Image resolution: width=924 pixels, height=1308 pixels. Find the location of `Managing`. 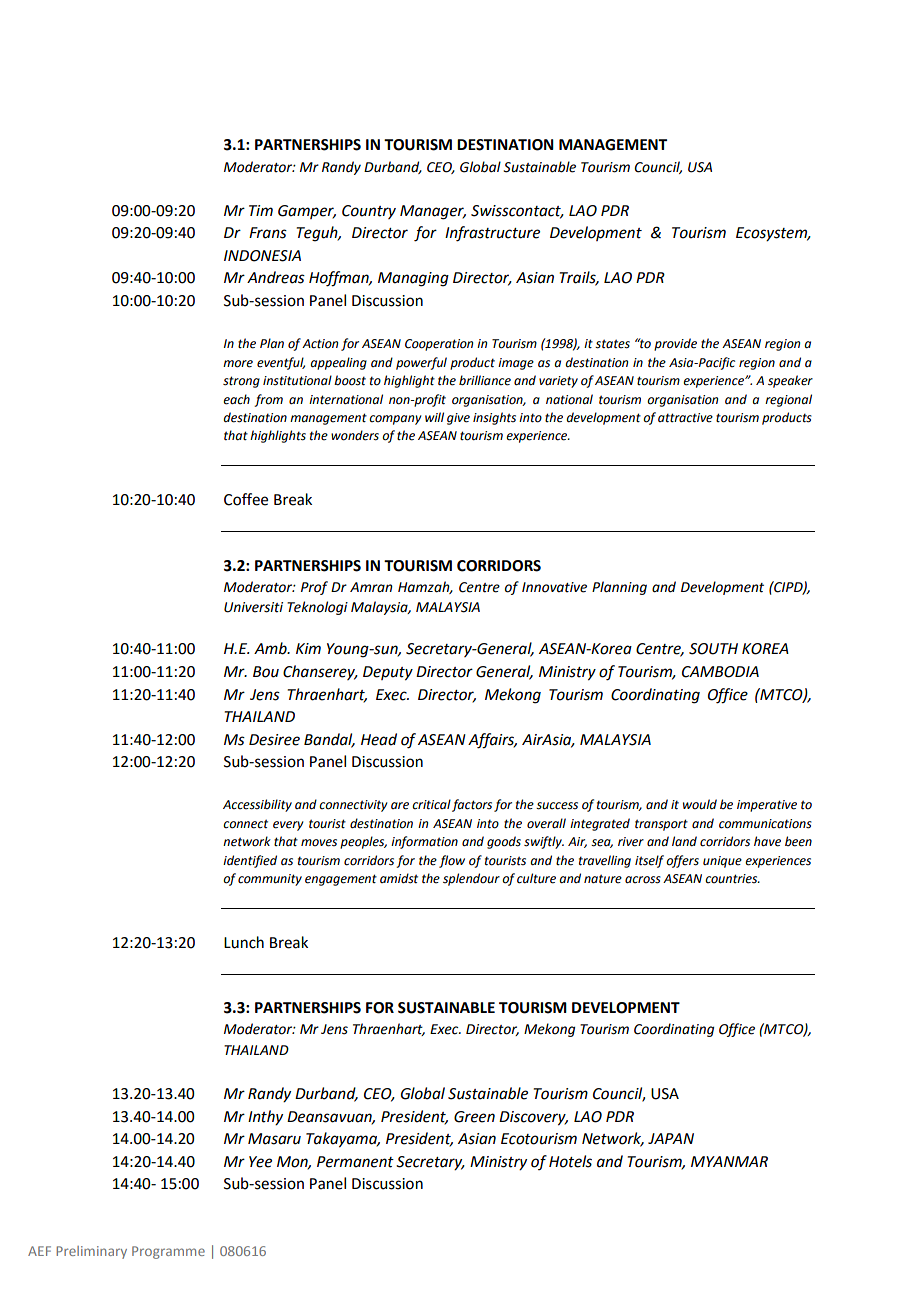

Managing is located at coordinates (413, 279).
